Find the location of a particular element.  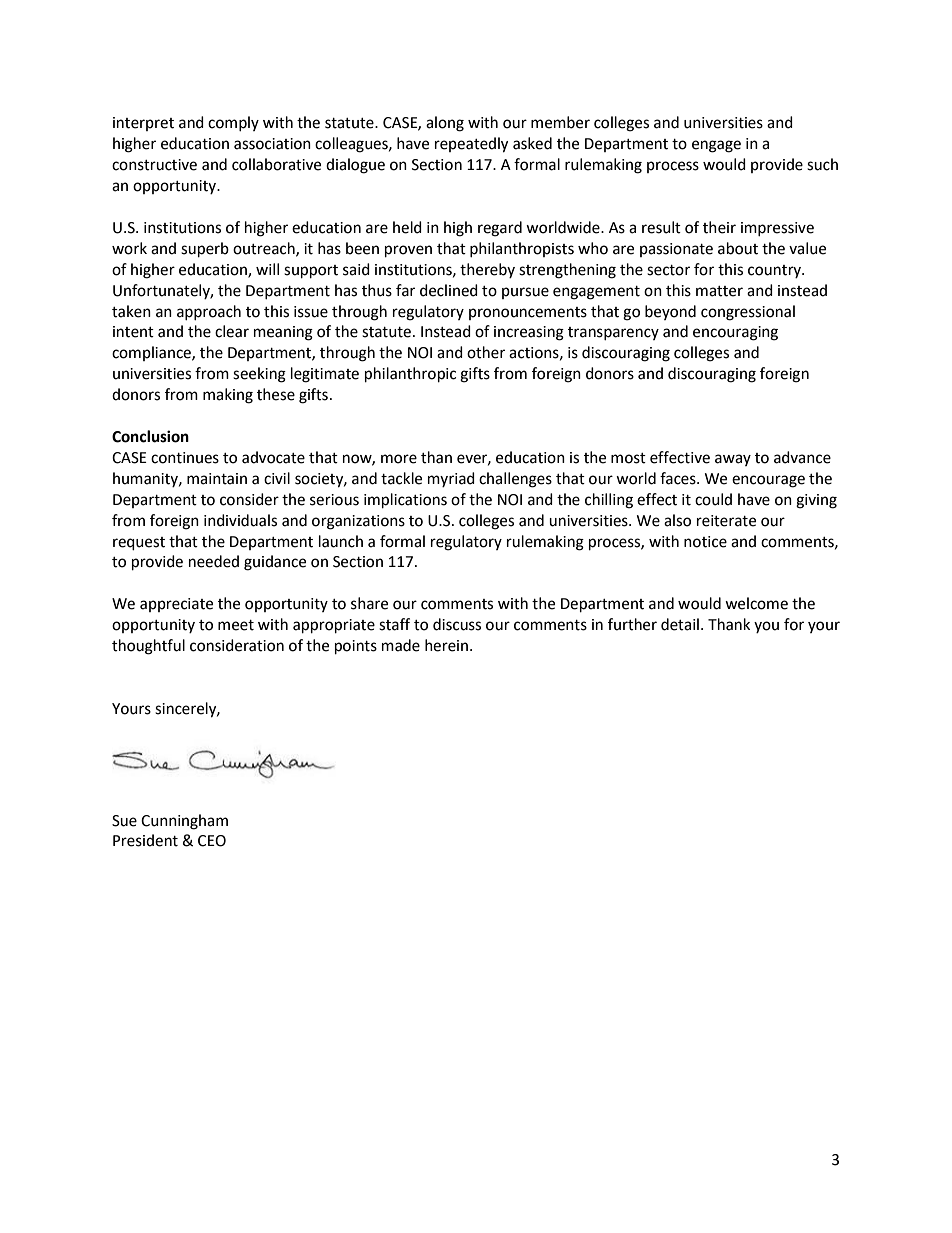

Cunningham is located at coordinates (184, 822).
